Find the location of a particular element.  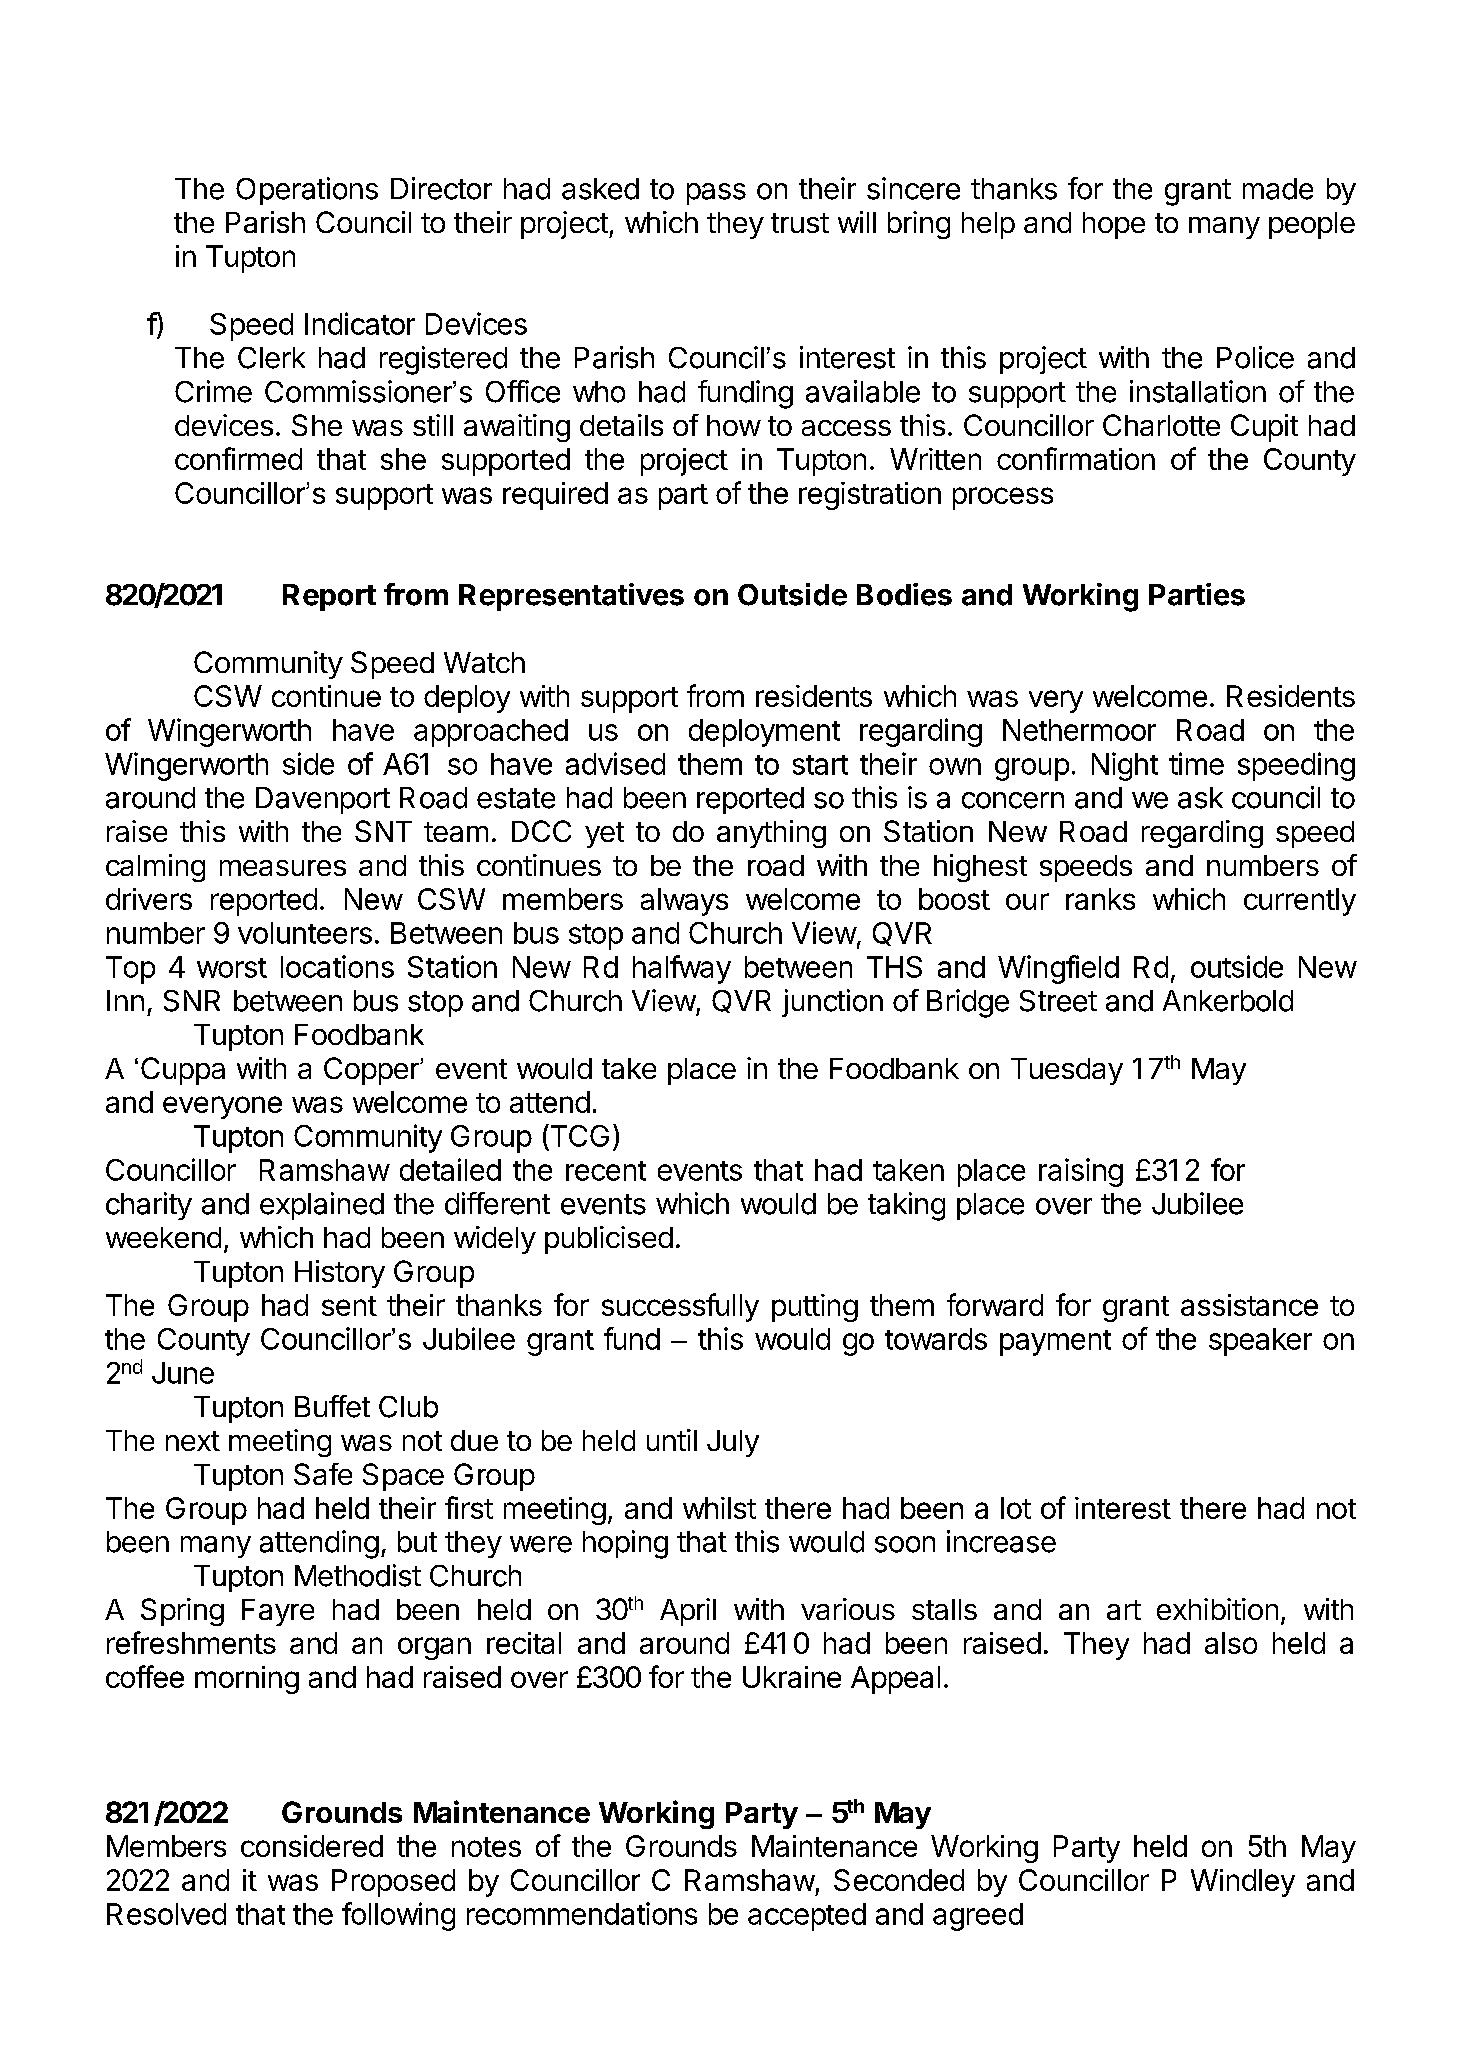

Resolved is located at coordinates (166, 1914).
